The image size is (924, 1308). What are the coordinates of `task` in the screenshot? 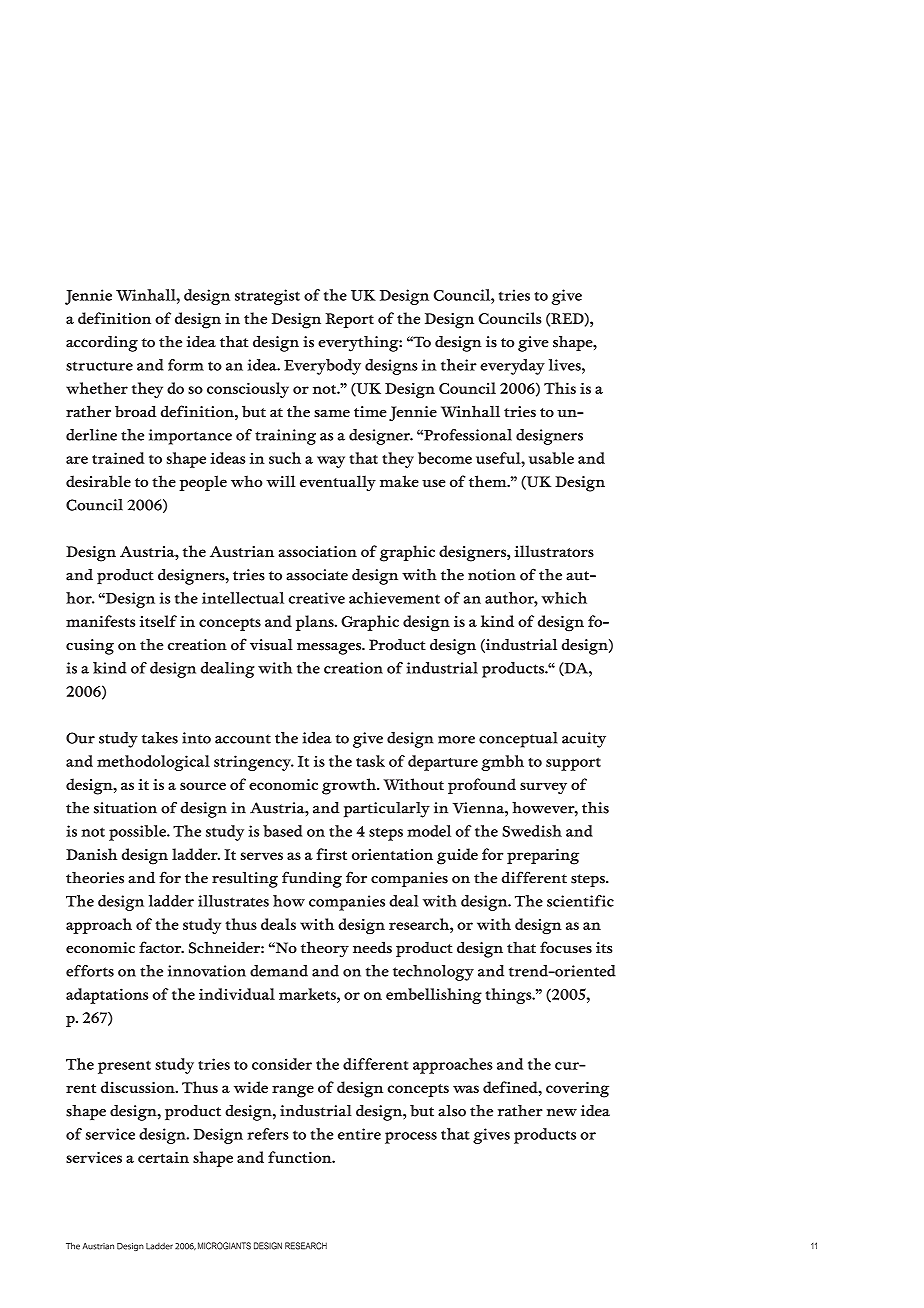 It's located at (370, 761).
